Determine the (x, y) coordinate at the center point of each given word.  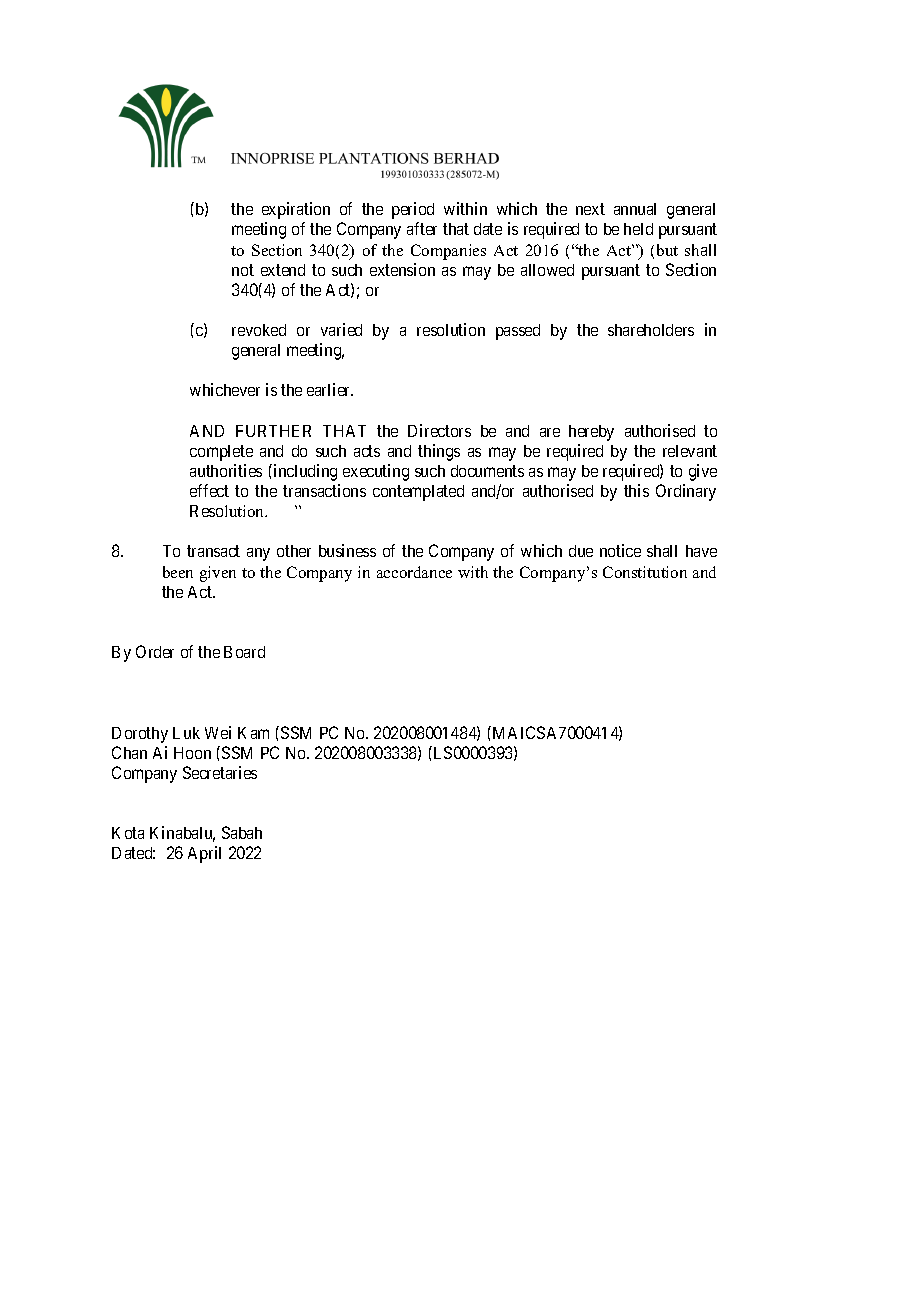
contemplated (418, 493)
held (638, 229)
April (204, 854)
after (422, 228)
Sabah (242, 832)
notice (620, 550)
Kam (253, 733)
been (178, 572)
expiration (296, 210)
